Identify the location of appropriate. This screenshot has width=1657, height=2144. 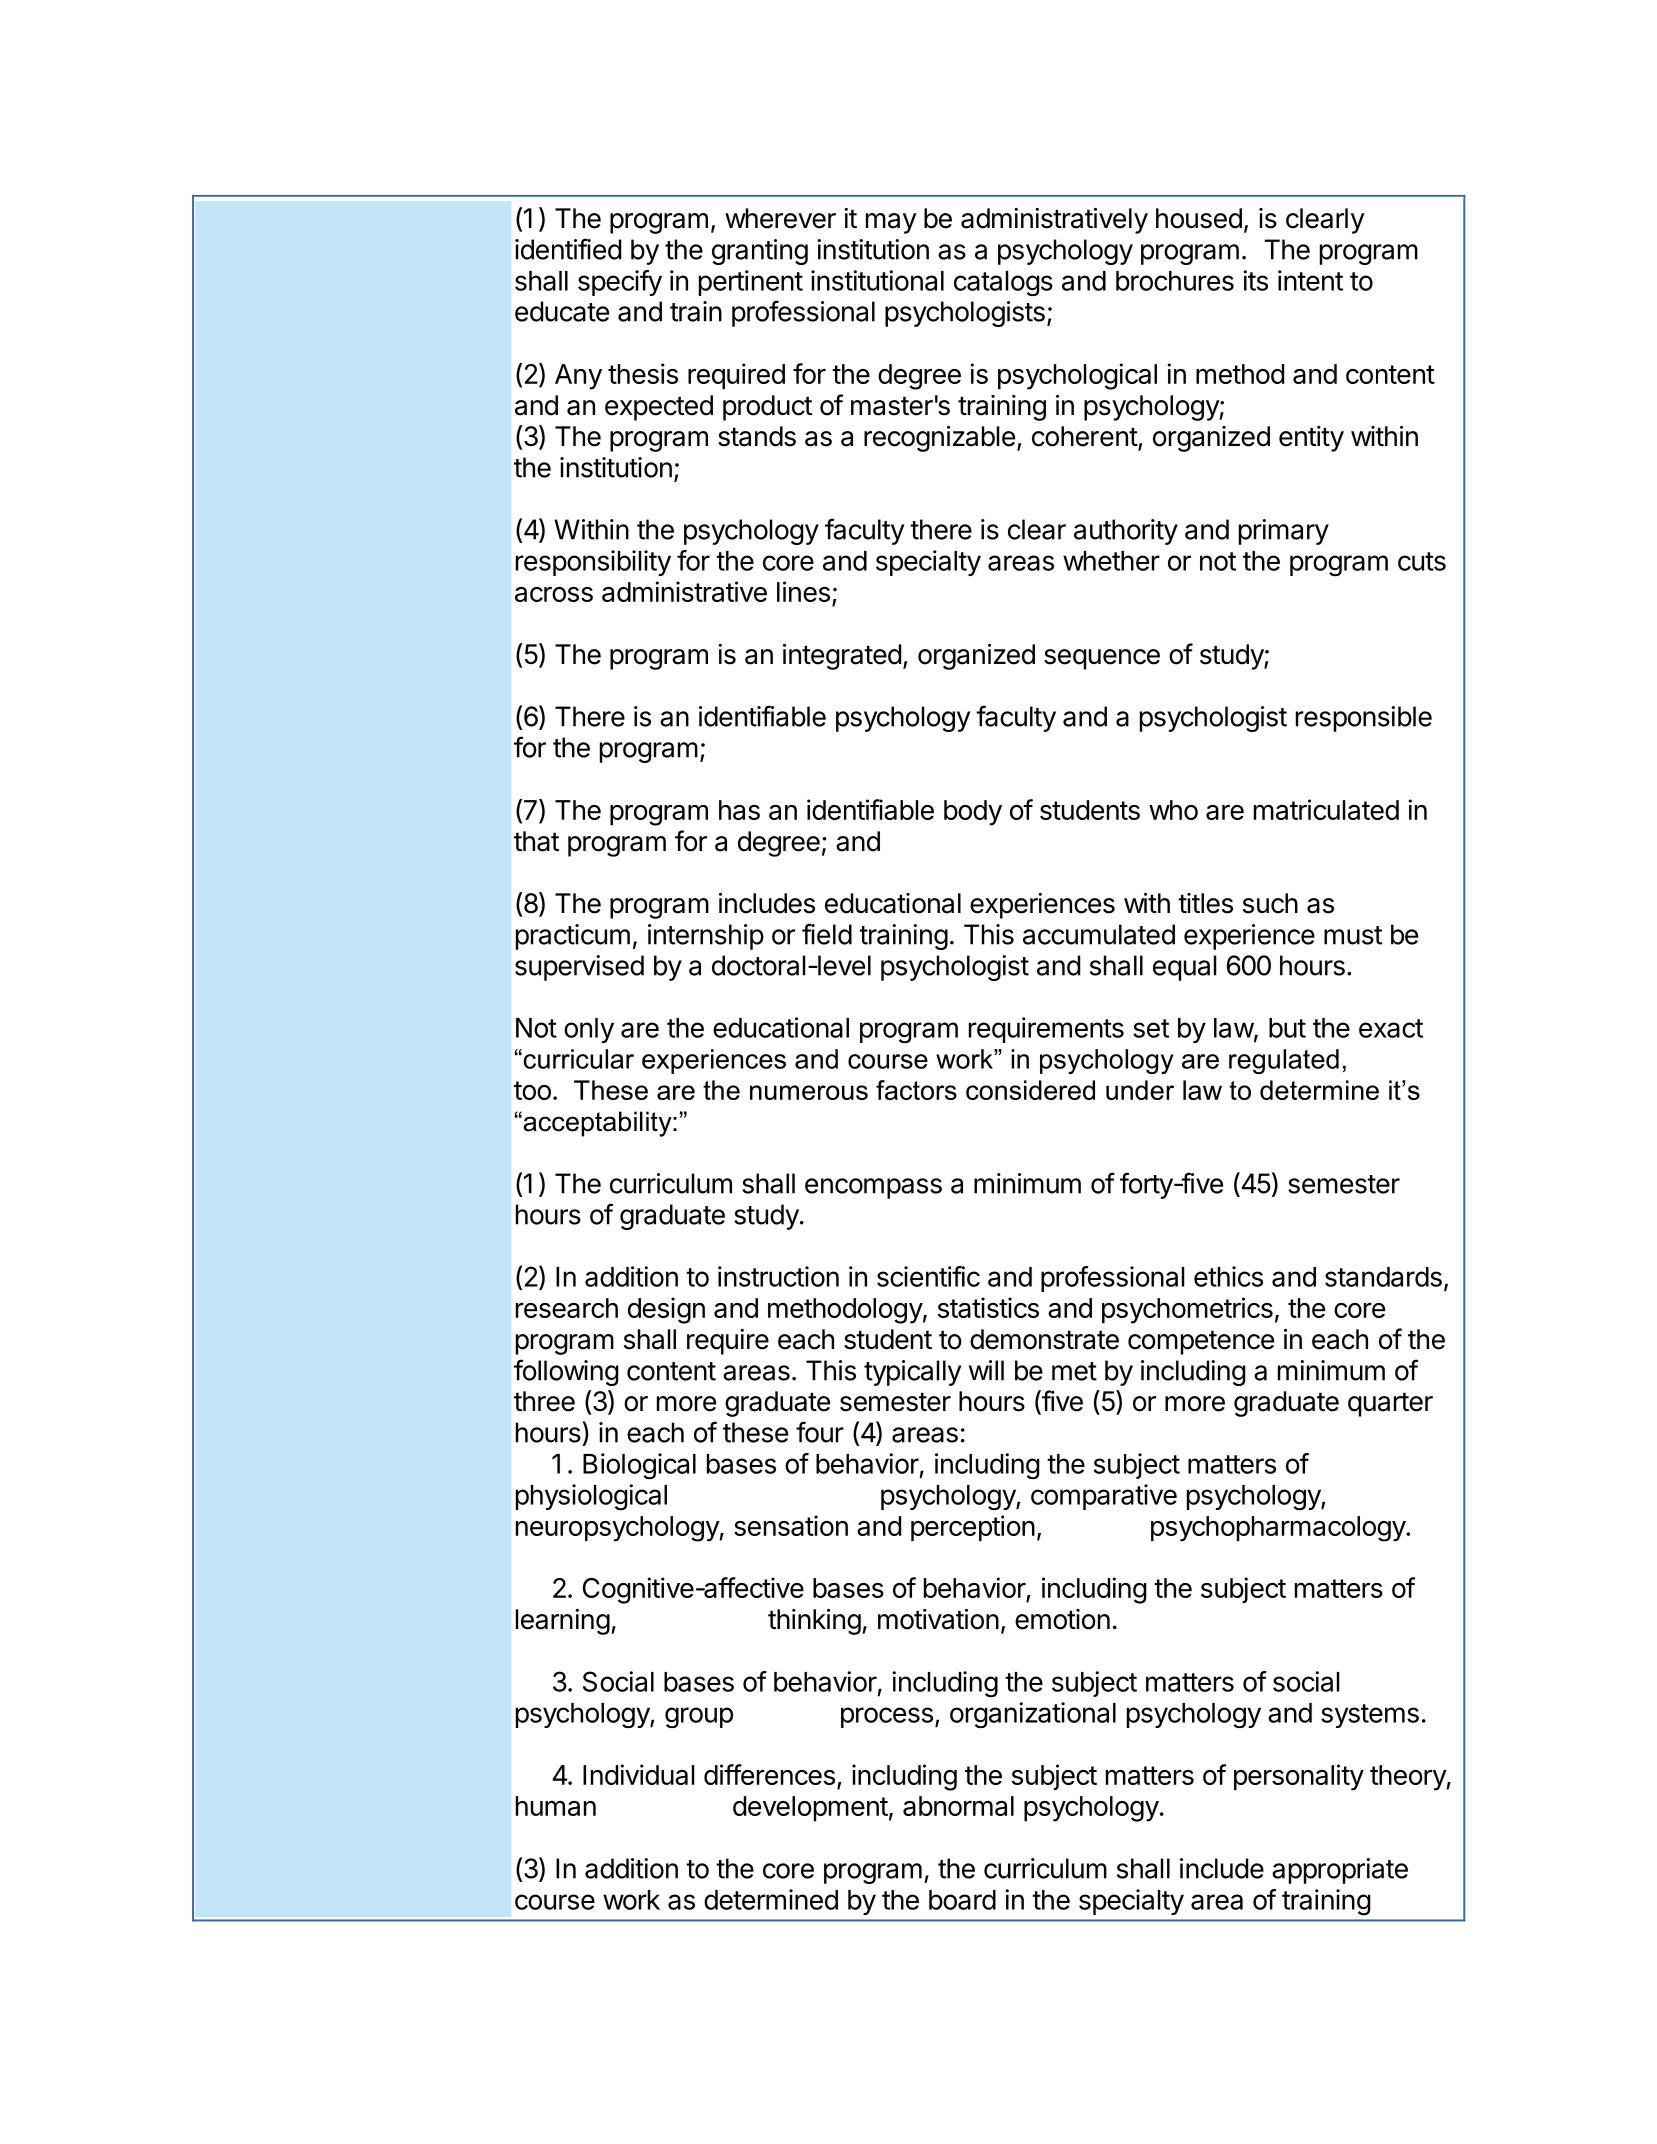
(1340, 1871).
